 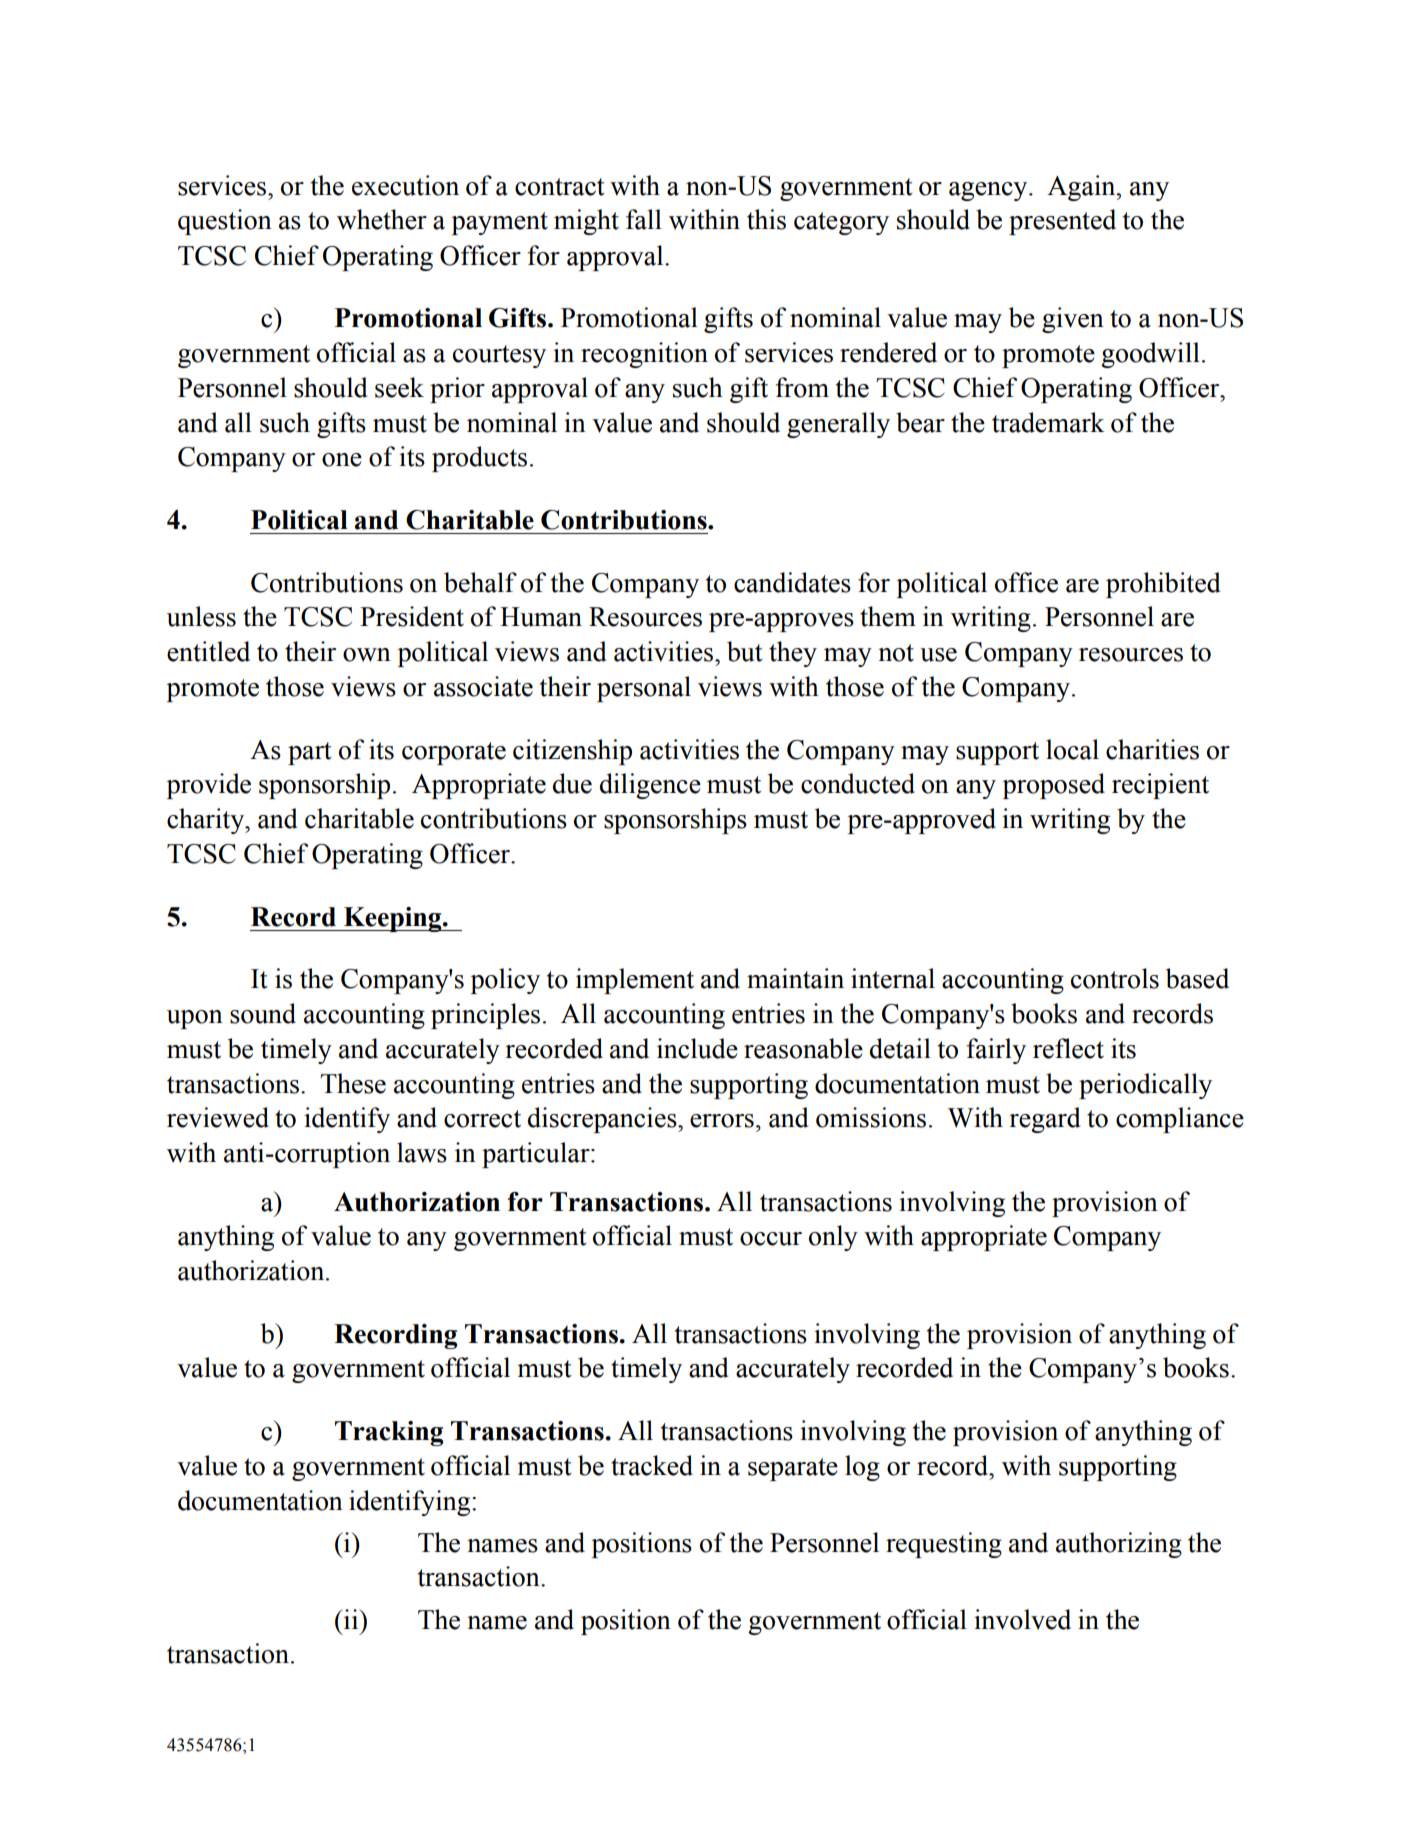 What do you see at coordinates (722, 1121) in the screenshot?
I see `errors` at bounding box center [722, 1121].
